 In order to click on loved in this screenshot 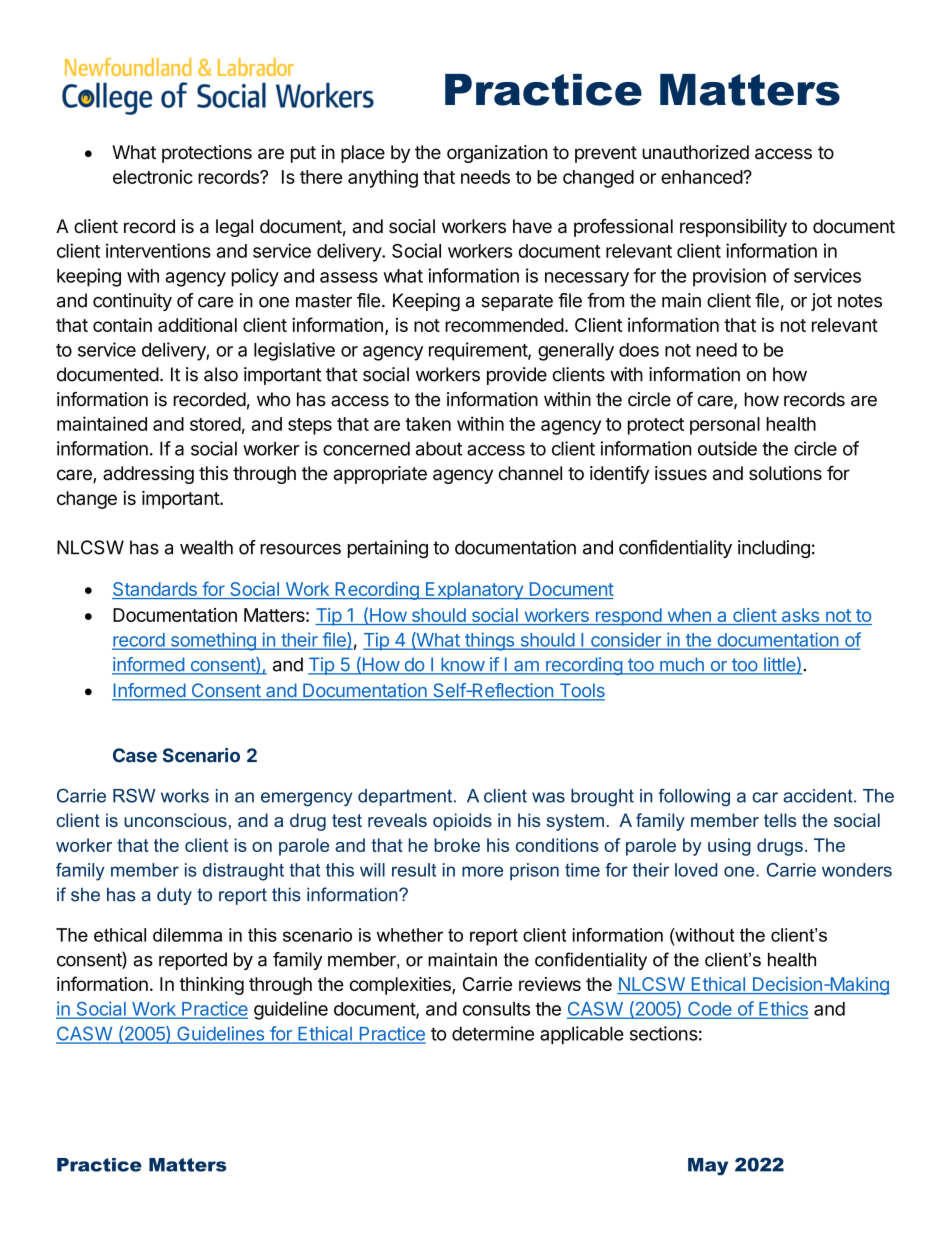, I will do `click(696, 870)`.
